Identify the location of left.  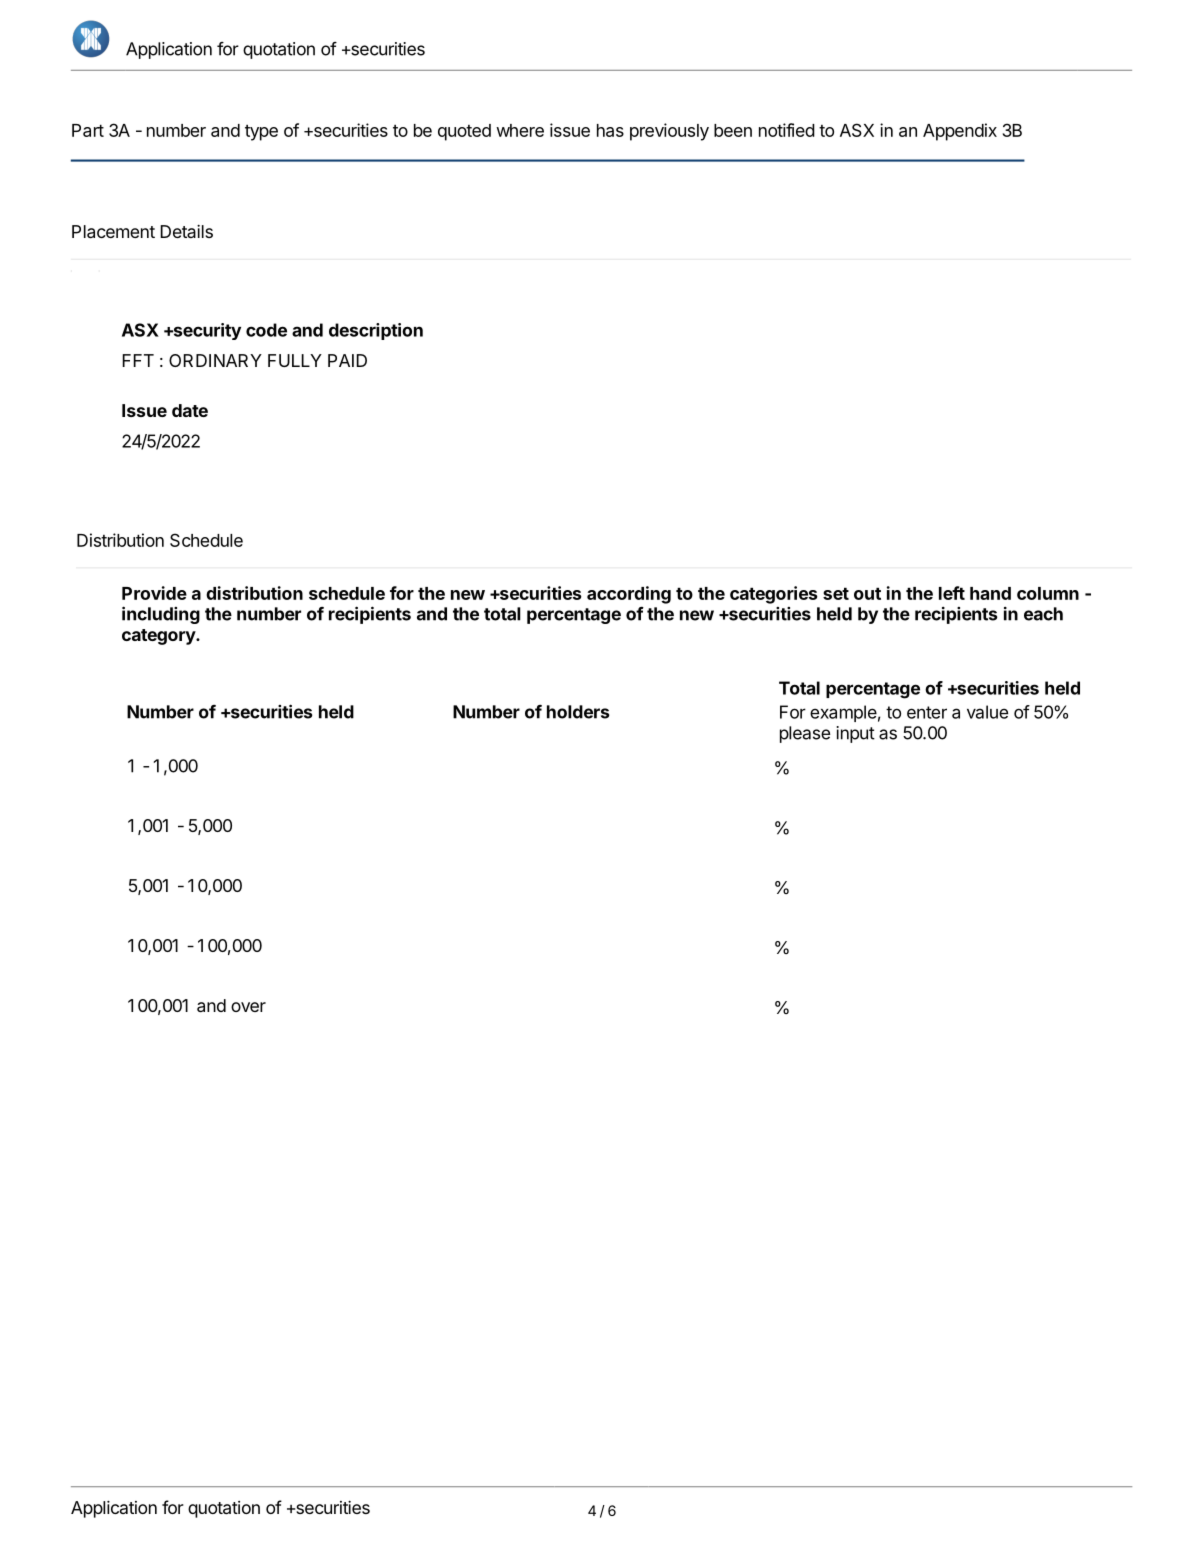
(952, 593).
